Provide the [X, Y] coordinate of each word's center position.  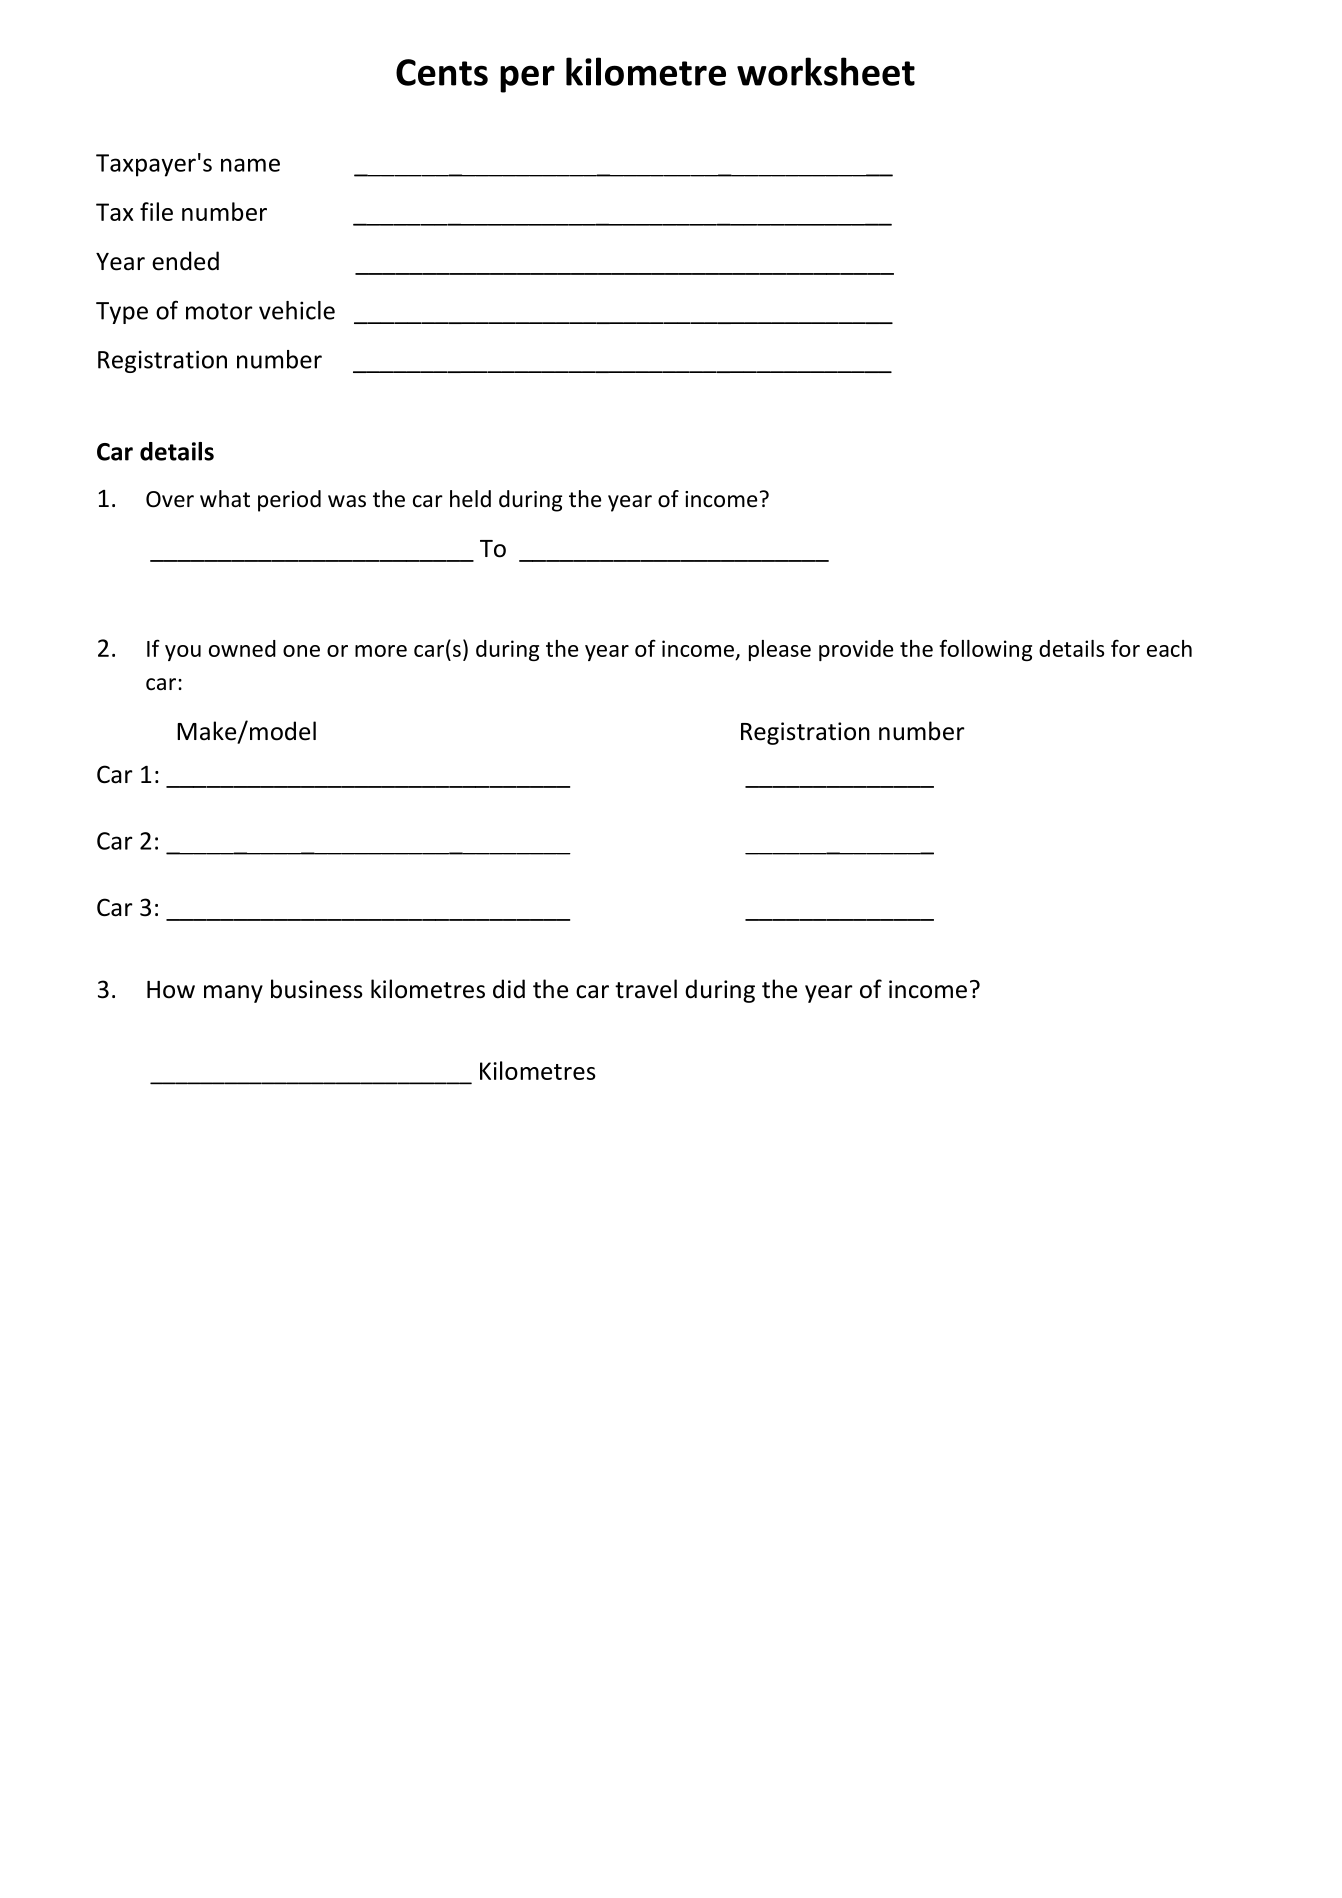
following [986, 650]
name [250, 165]
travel [646, 989]
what [225, 499]
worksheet [826, 71]
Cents [442, 72]
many [233, 994]
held [470, 499]
